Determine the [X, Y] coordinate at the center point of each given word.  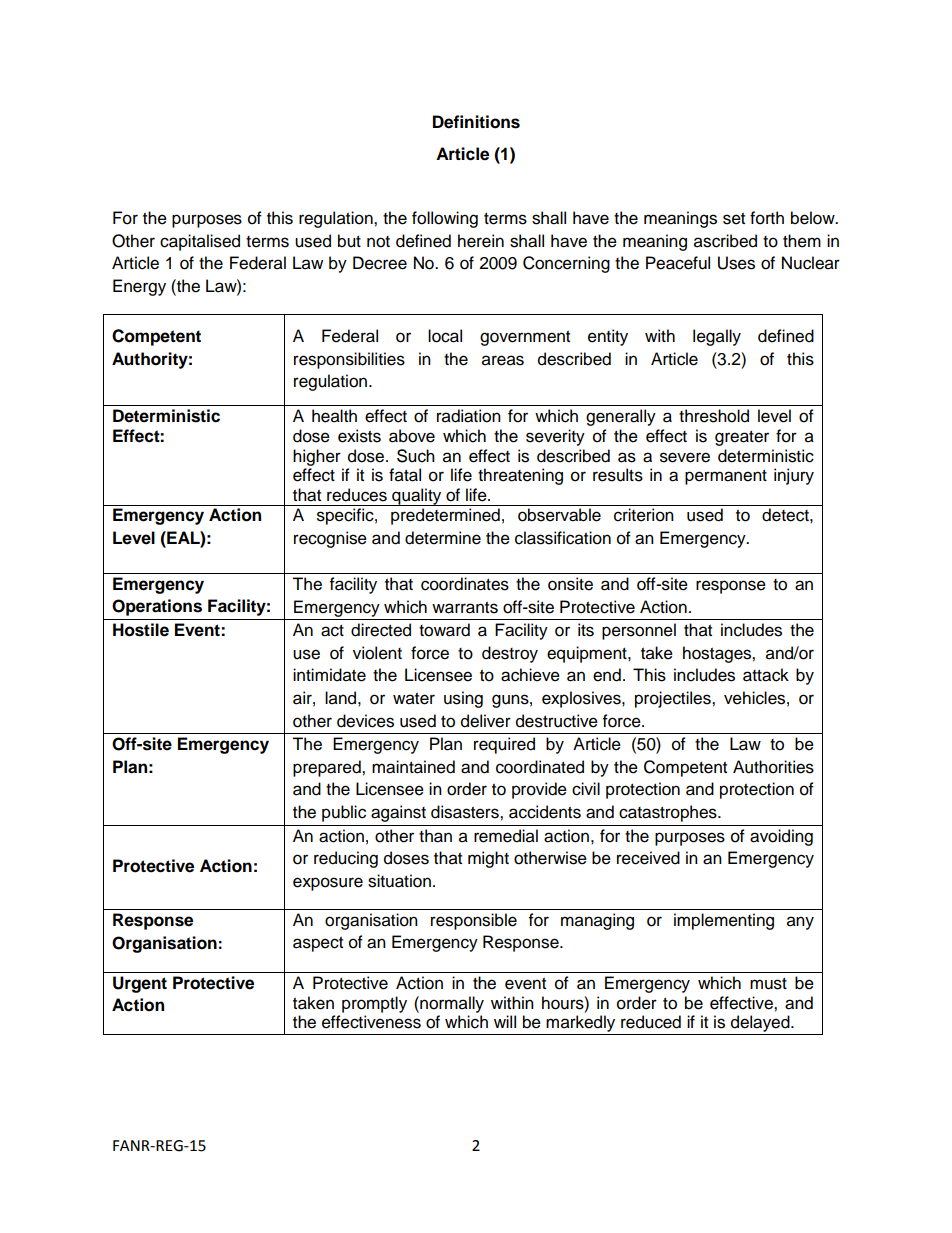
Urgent [140, 984]
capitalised [200, 242]
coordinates [465, 584]
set [734, 219]
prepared [328, 768]
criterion [644, 515]
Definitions [476, 122]
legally [717, 337]
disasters [466, 812]
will [505, 1021]
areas [503, 360]
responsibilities [349, 360]
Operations [157, 607]
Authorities [773, 767]
